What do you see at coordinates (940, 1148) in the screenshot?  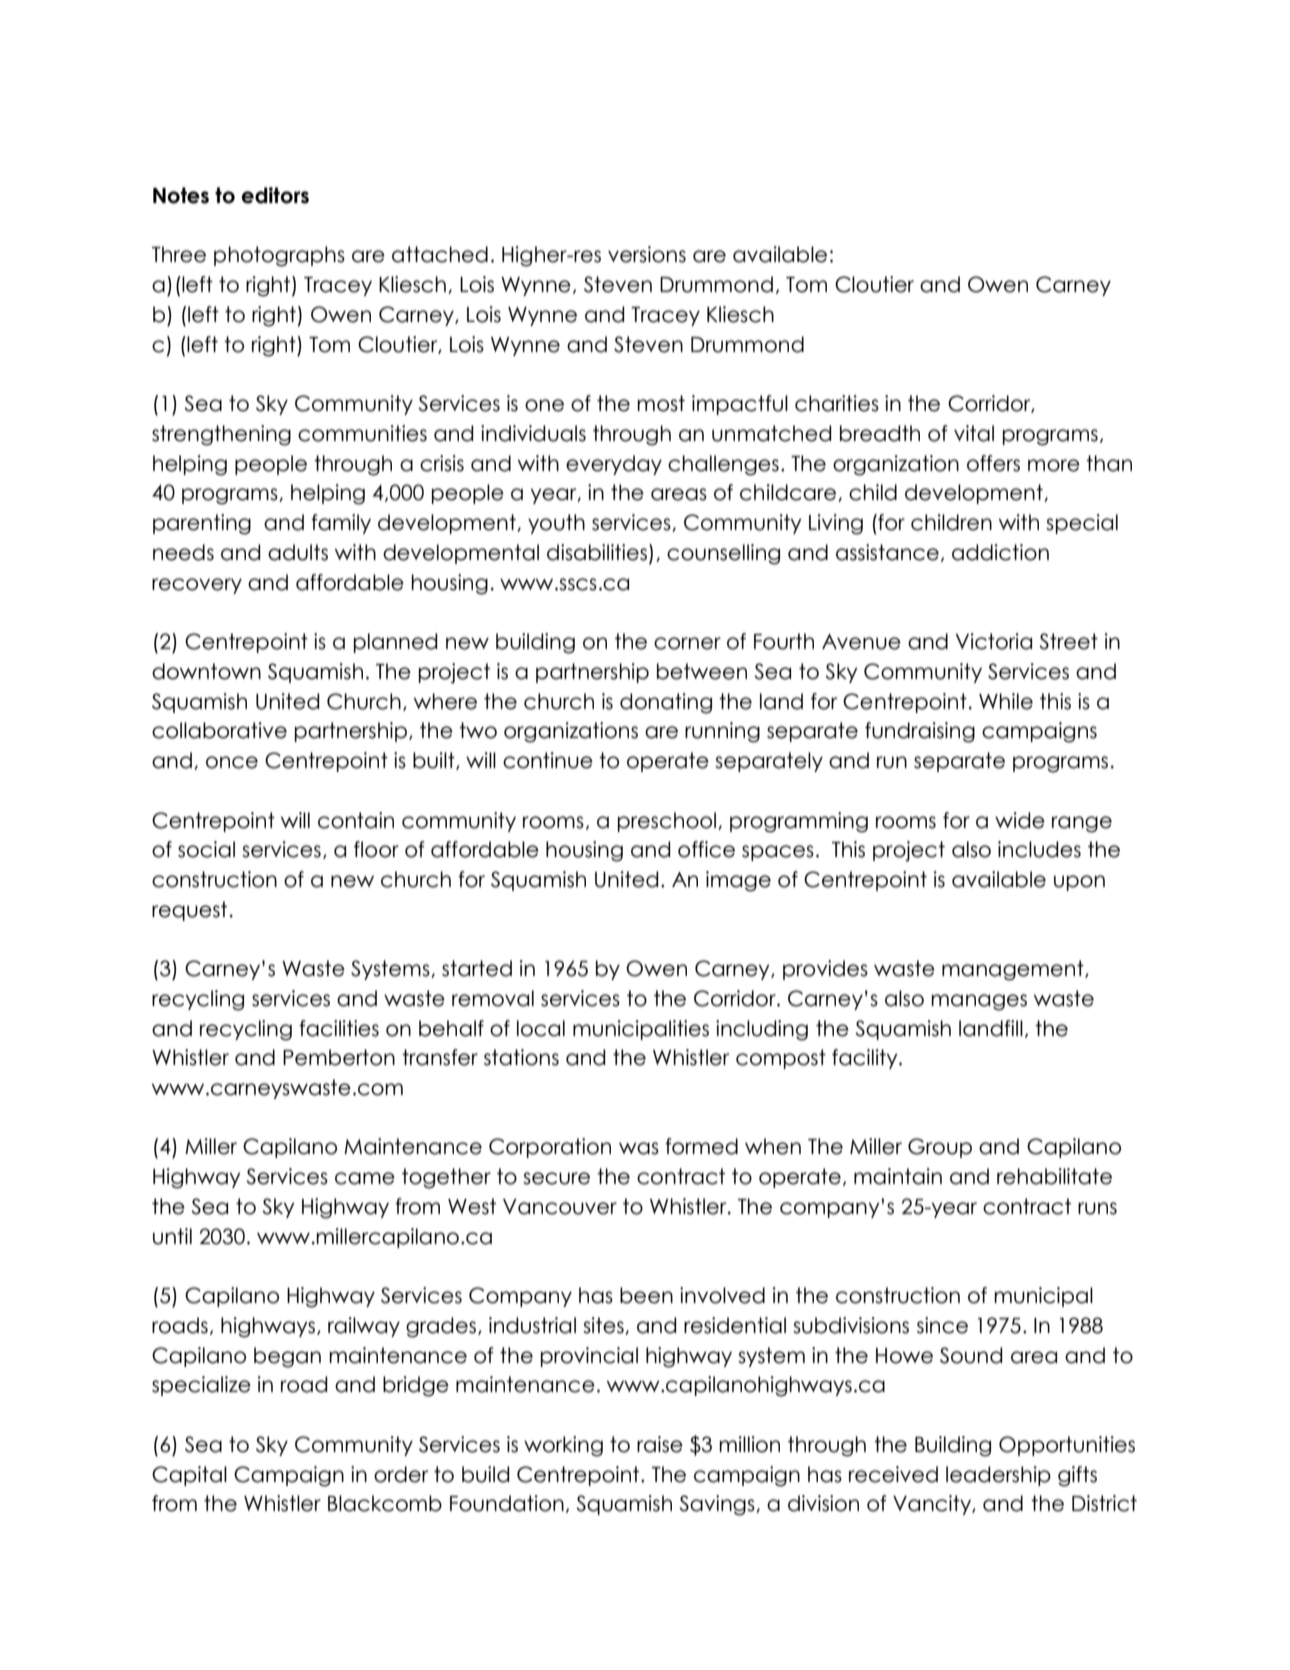 I see `Group` at bounding box center [940, 1148].
